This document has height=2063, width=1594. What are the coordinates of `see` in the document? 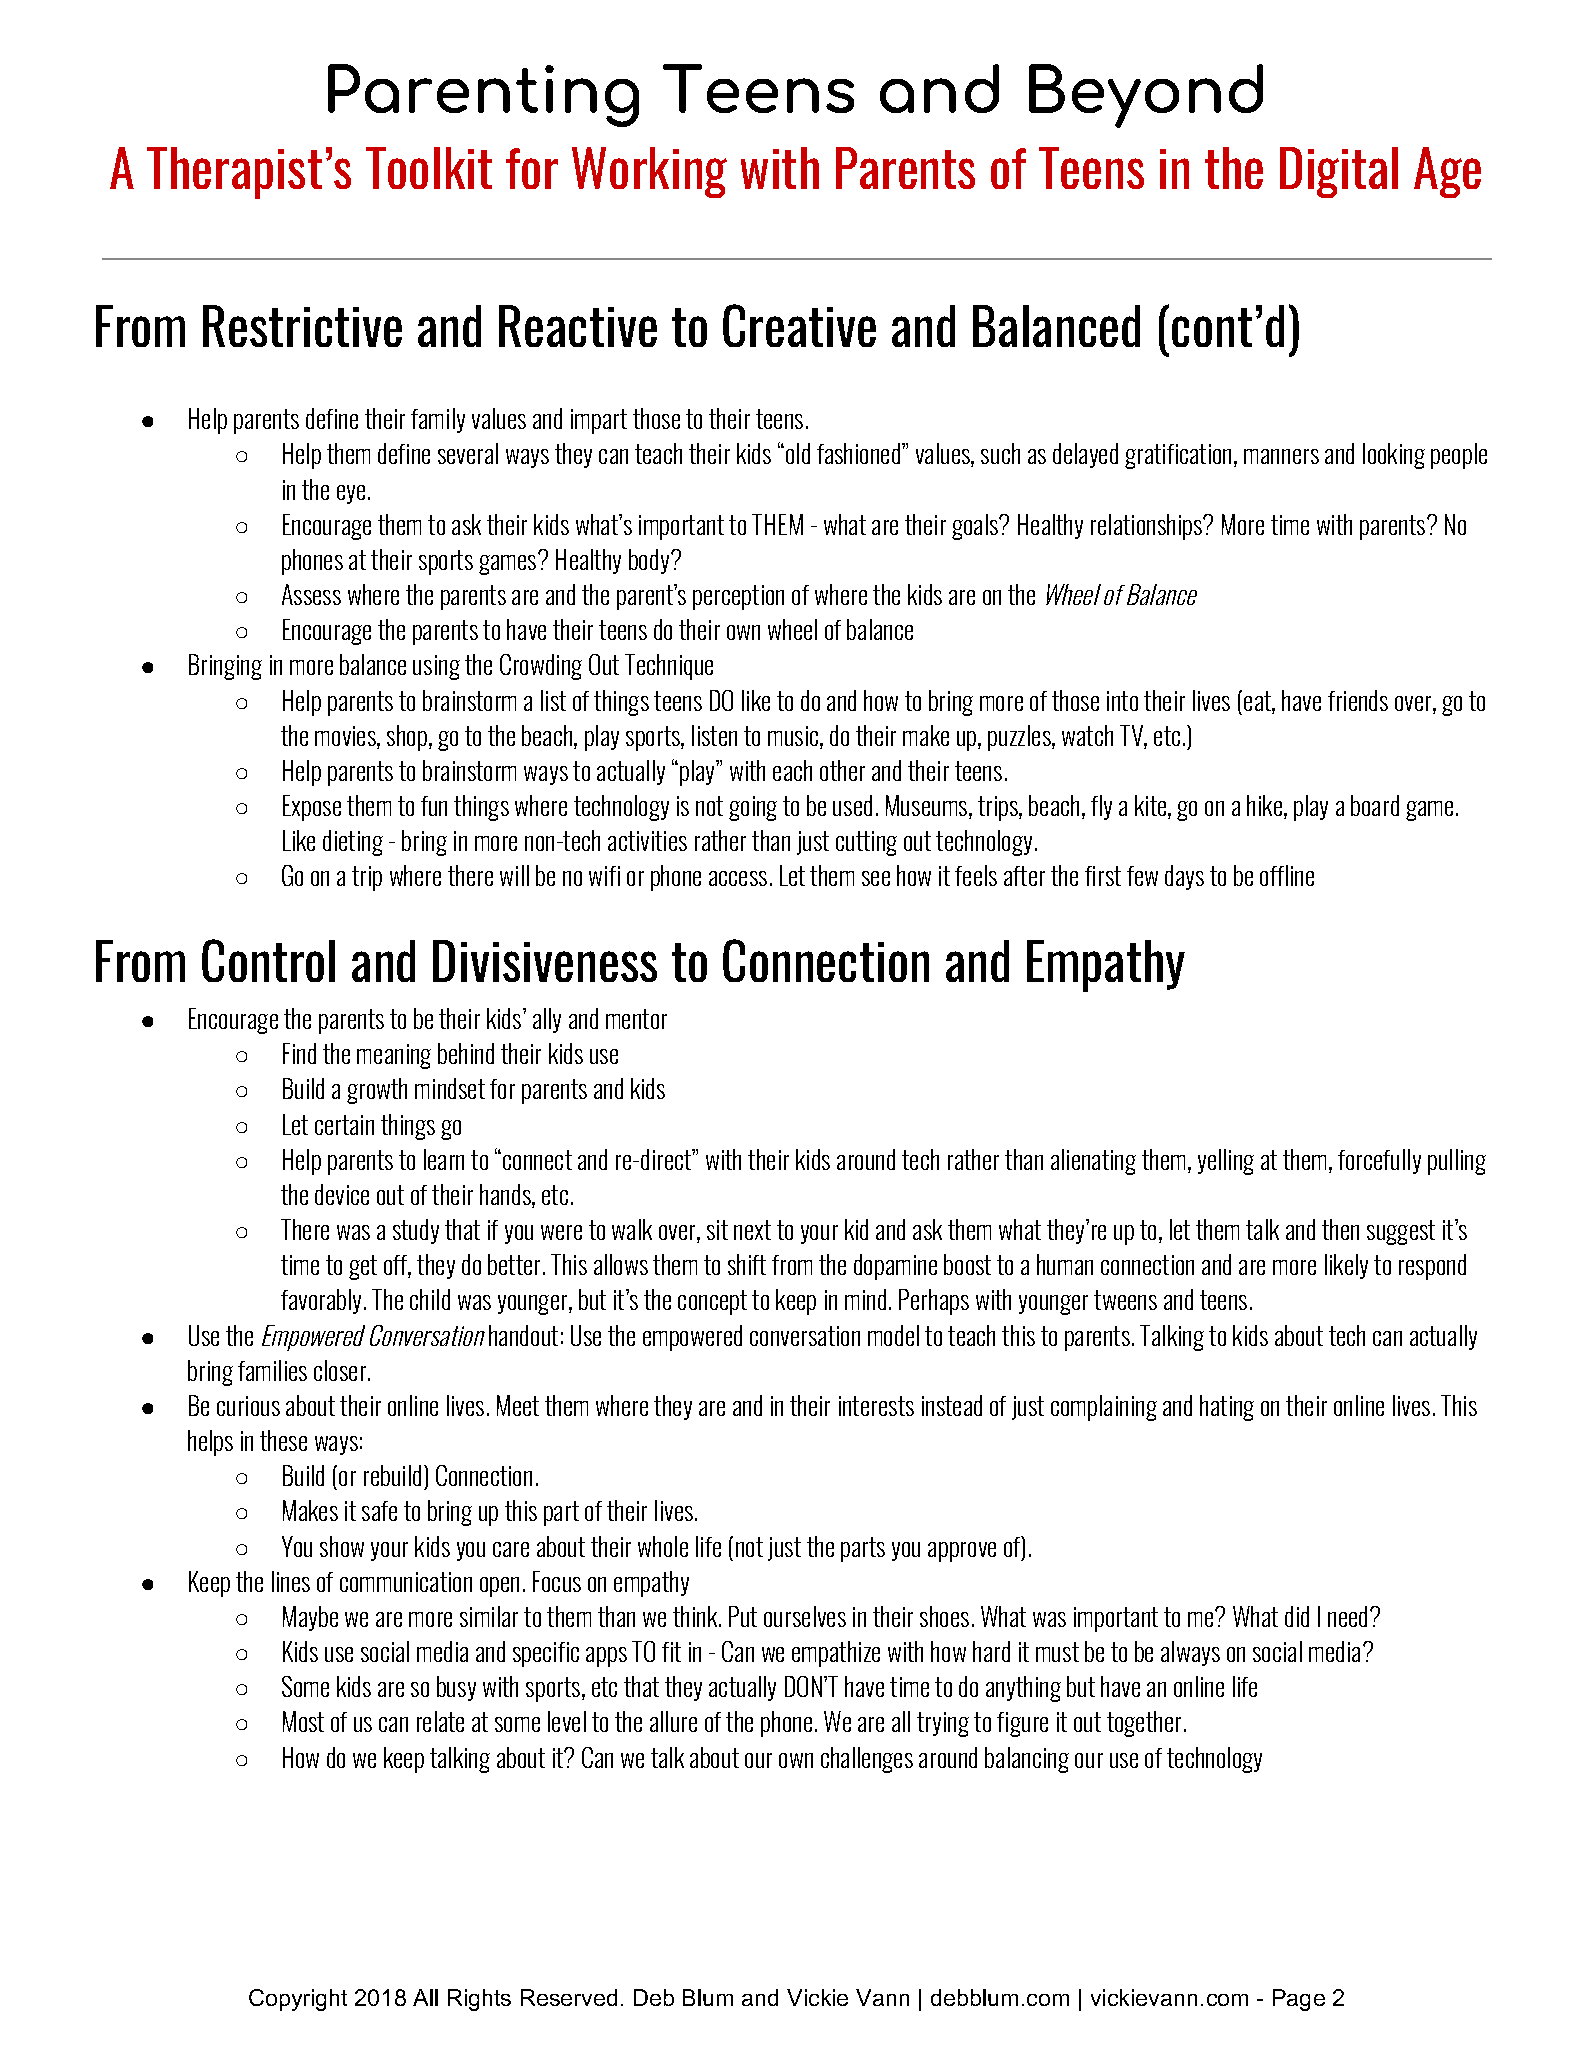 It's located at (876, 878).
